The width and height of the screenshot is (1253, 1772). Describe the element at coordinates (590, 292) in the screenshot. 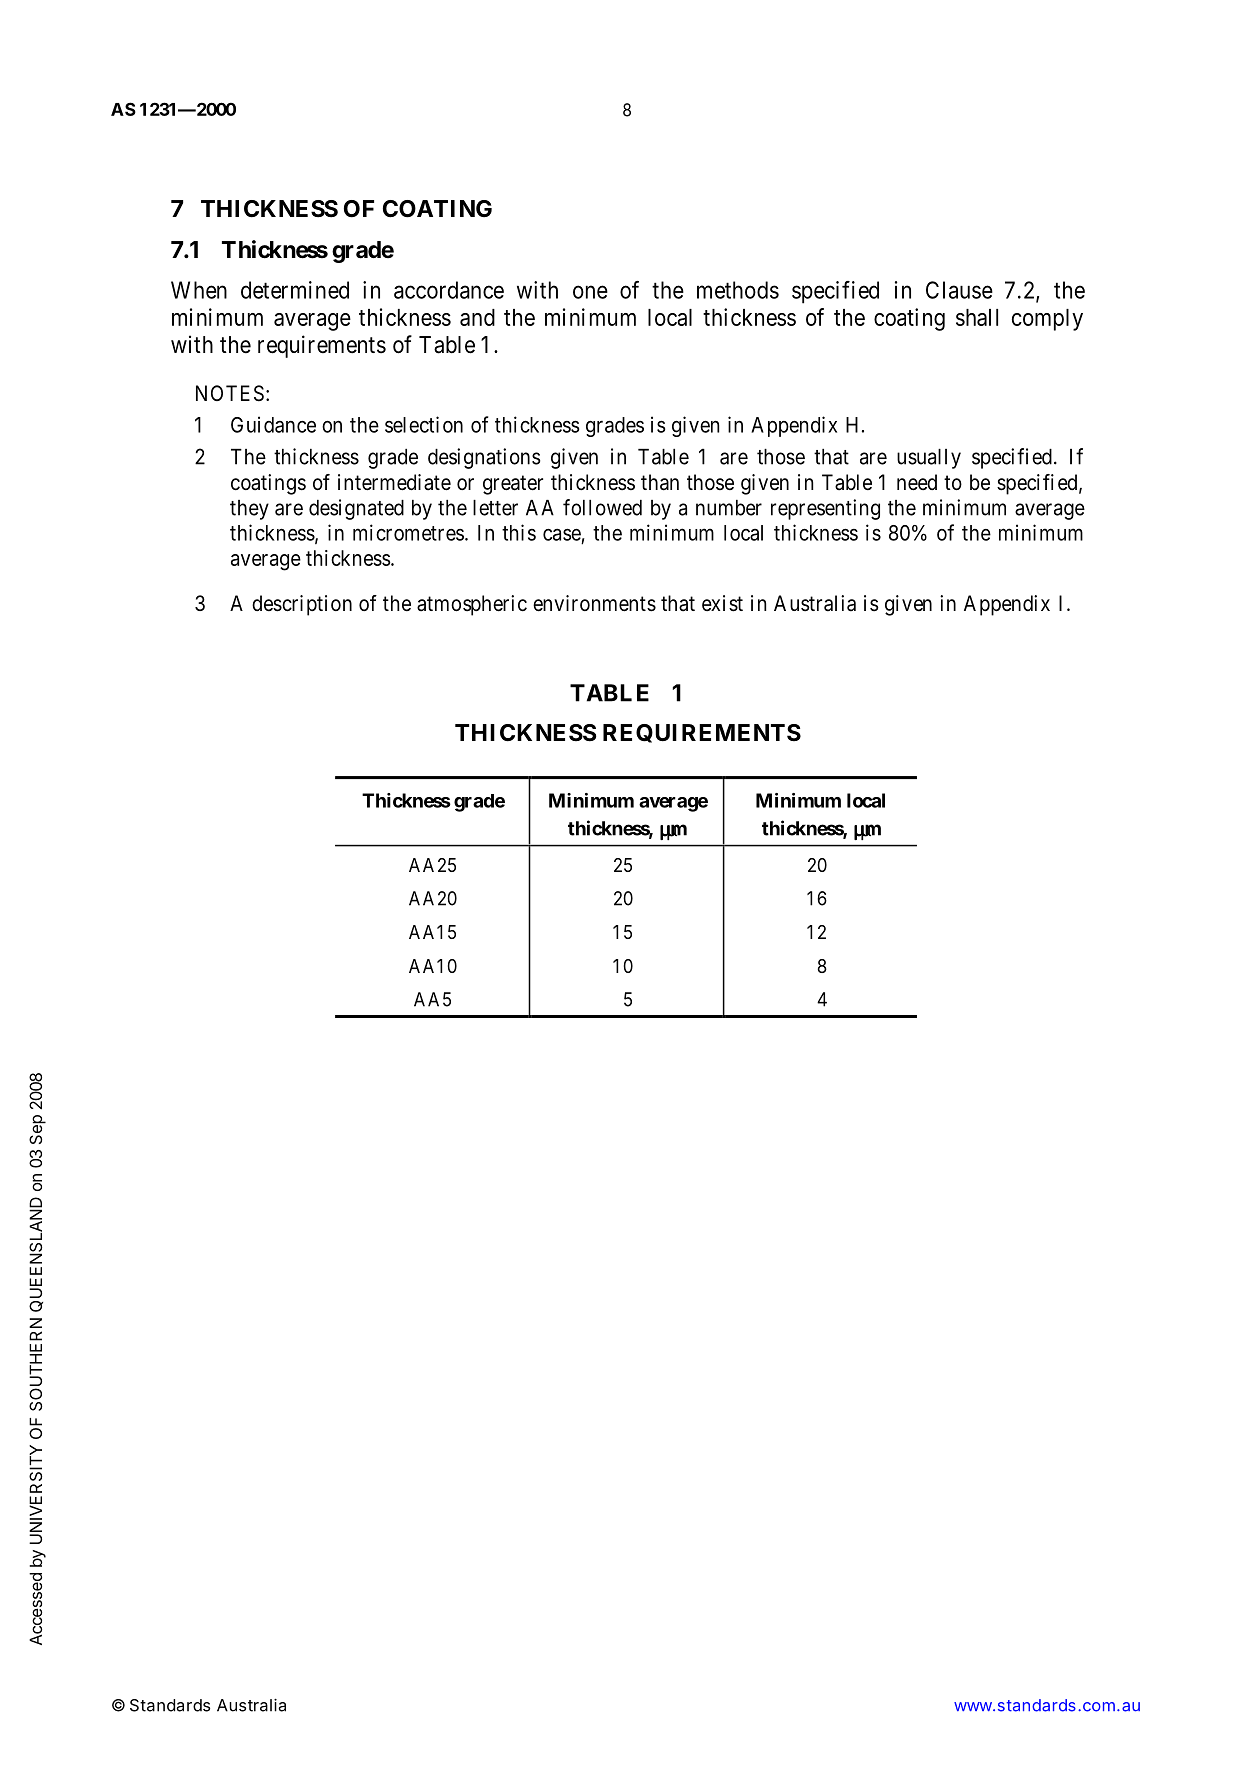

I see `one` at that location.
